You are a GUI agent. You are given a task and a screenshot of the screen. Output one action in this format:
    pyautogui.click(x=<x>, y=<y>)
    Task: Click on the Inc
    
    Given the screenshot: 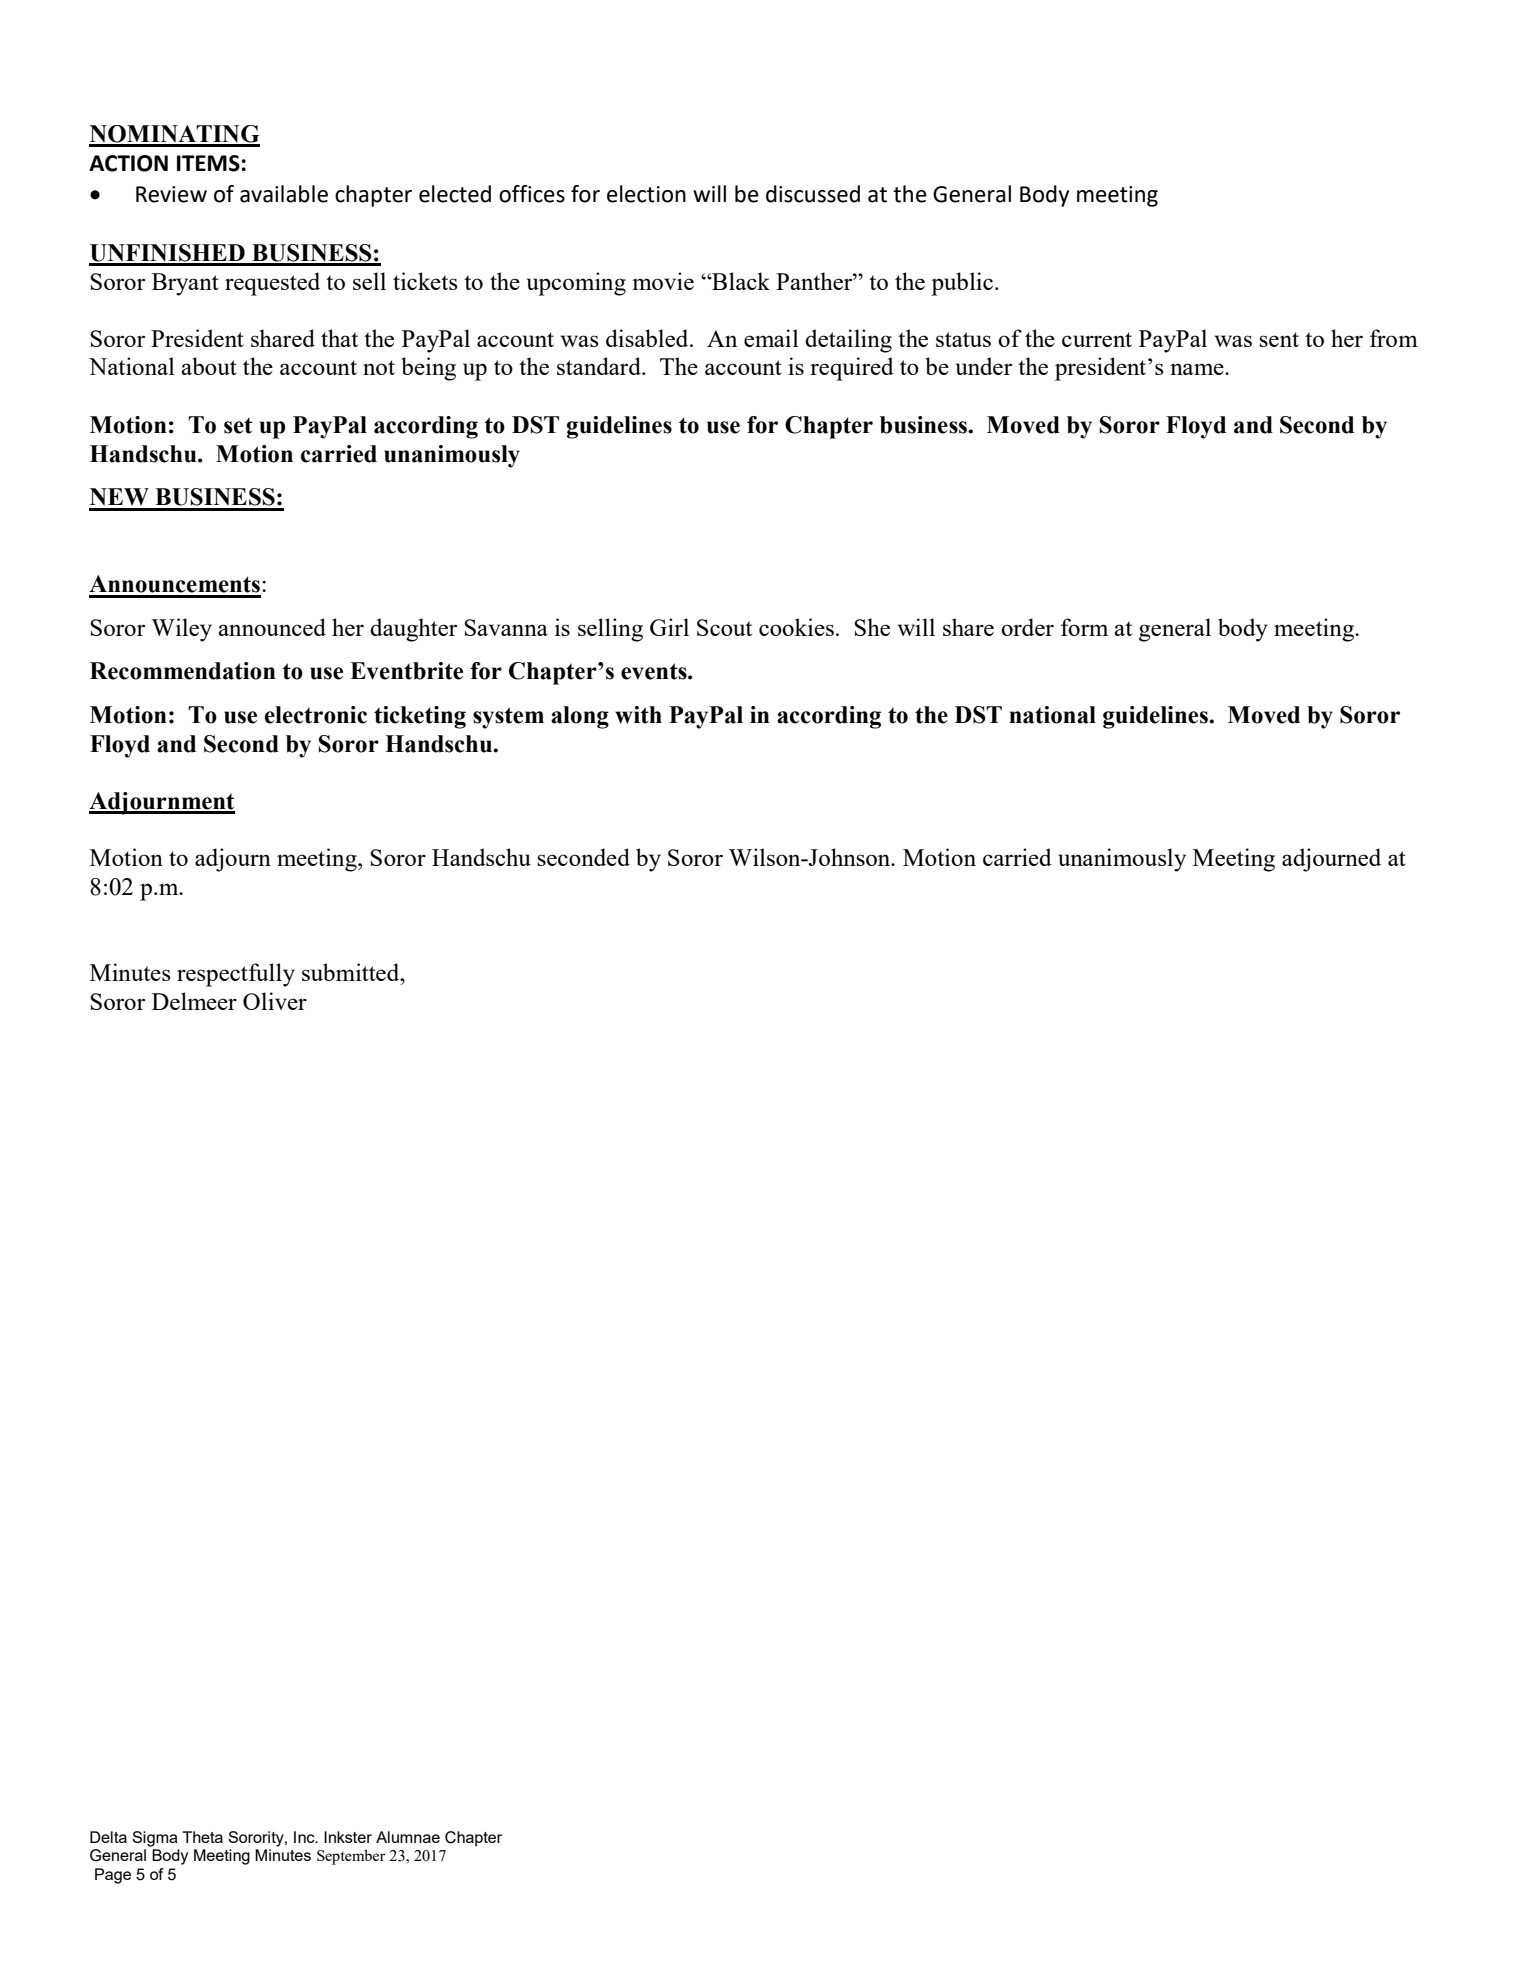 What is the action you would take?
    pyautogui.click(x=305, y=1837)
